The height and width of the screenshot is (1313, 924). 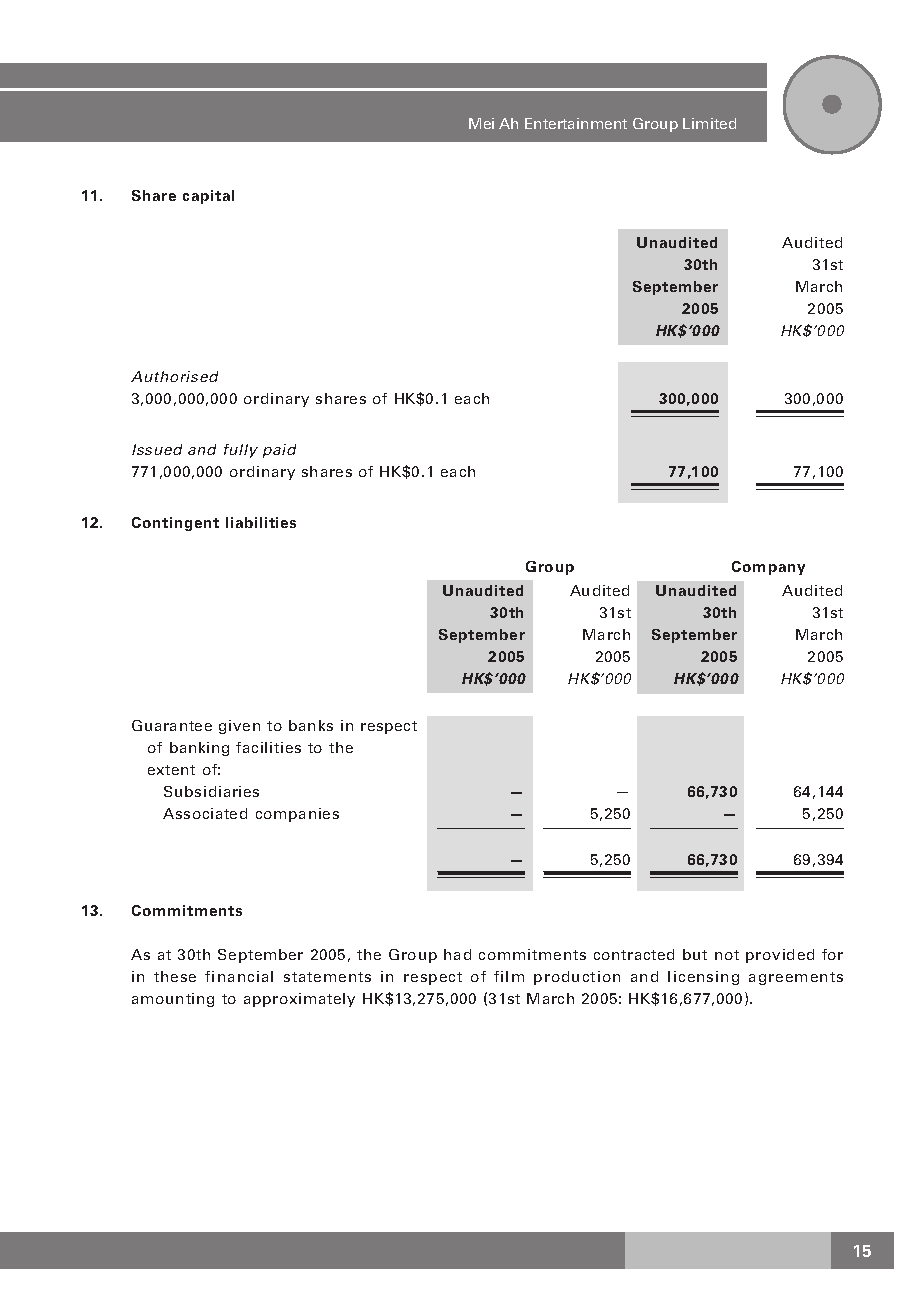 What do you see at coordinates (208, 197) in the screenshot?
I see `capital` at bounding box center [208, 197].
